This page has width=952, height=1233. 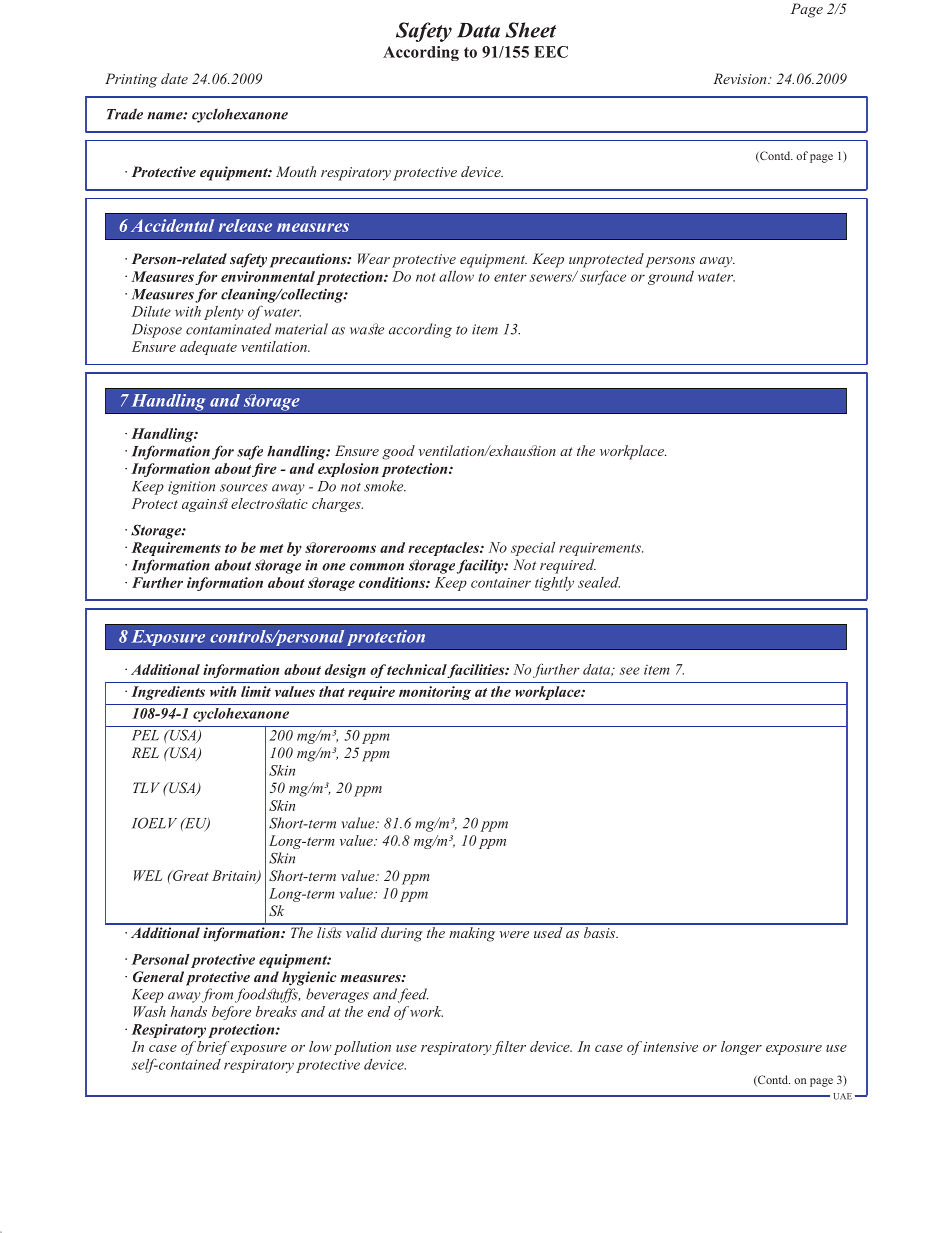 I want to click on PEL, so click(x=145, y=735).
